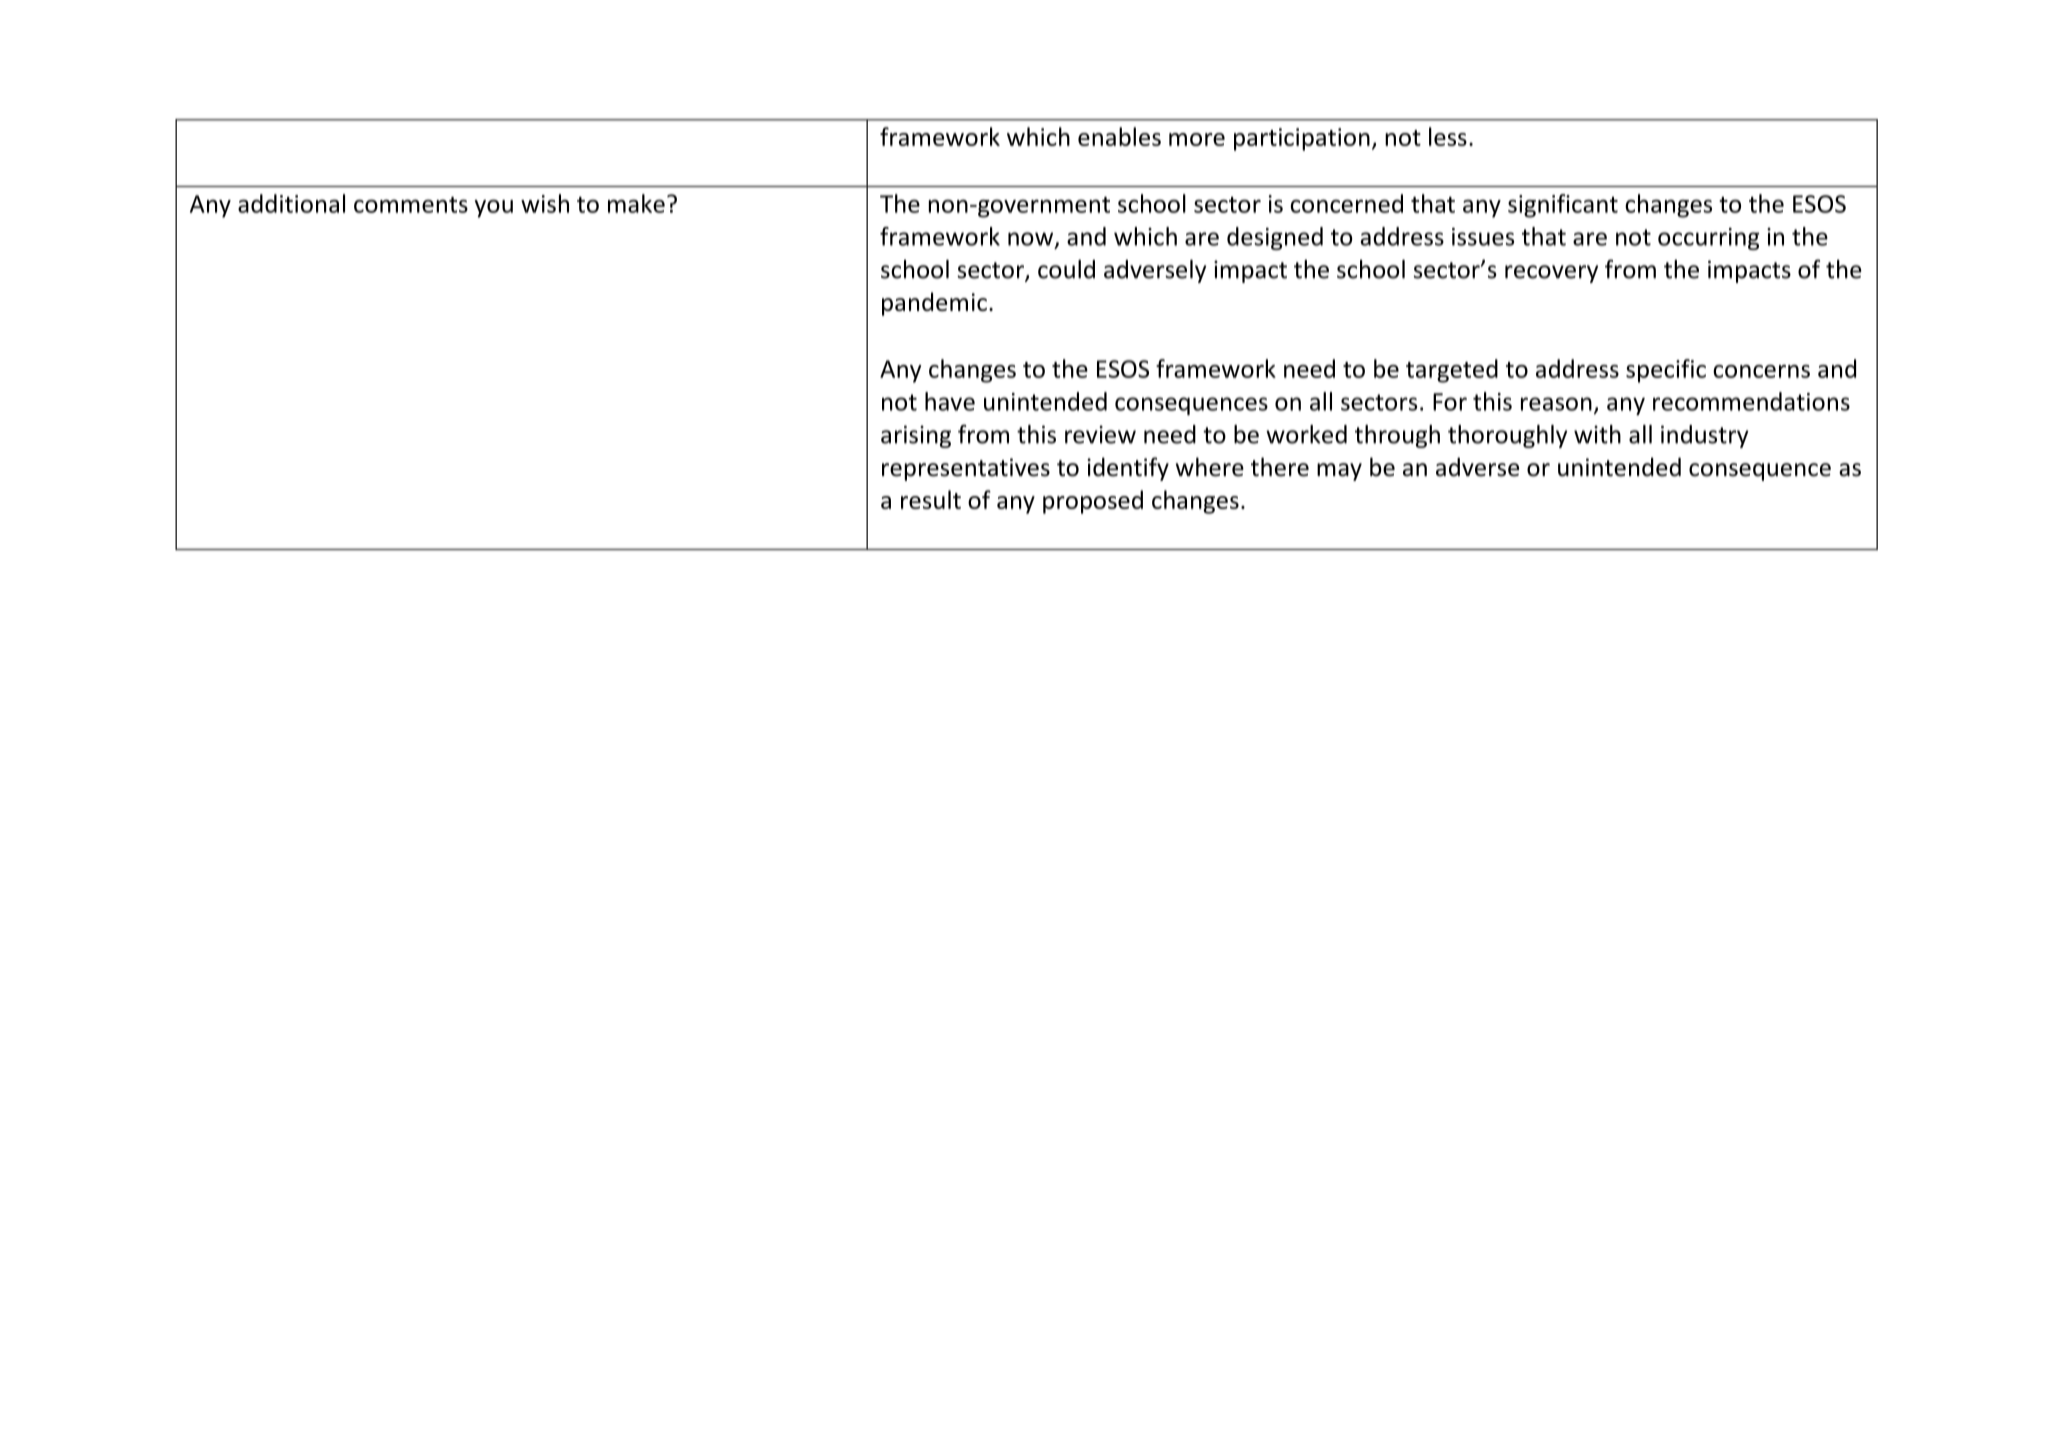 Image resolution: width=2053 pixels, height=1452 pixels. What do you see at coordinates (950, 401) in the page?
I see `have` at bounding box center [950, 401].
